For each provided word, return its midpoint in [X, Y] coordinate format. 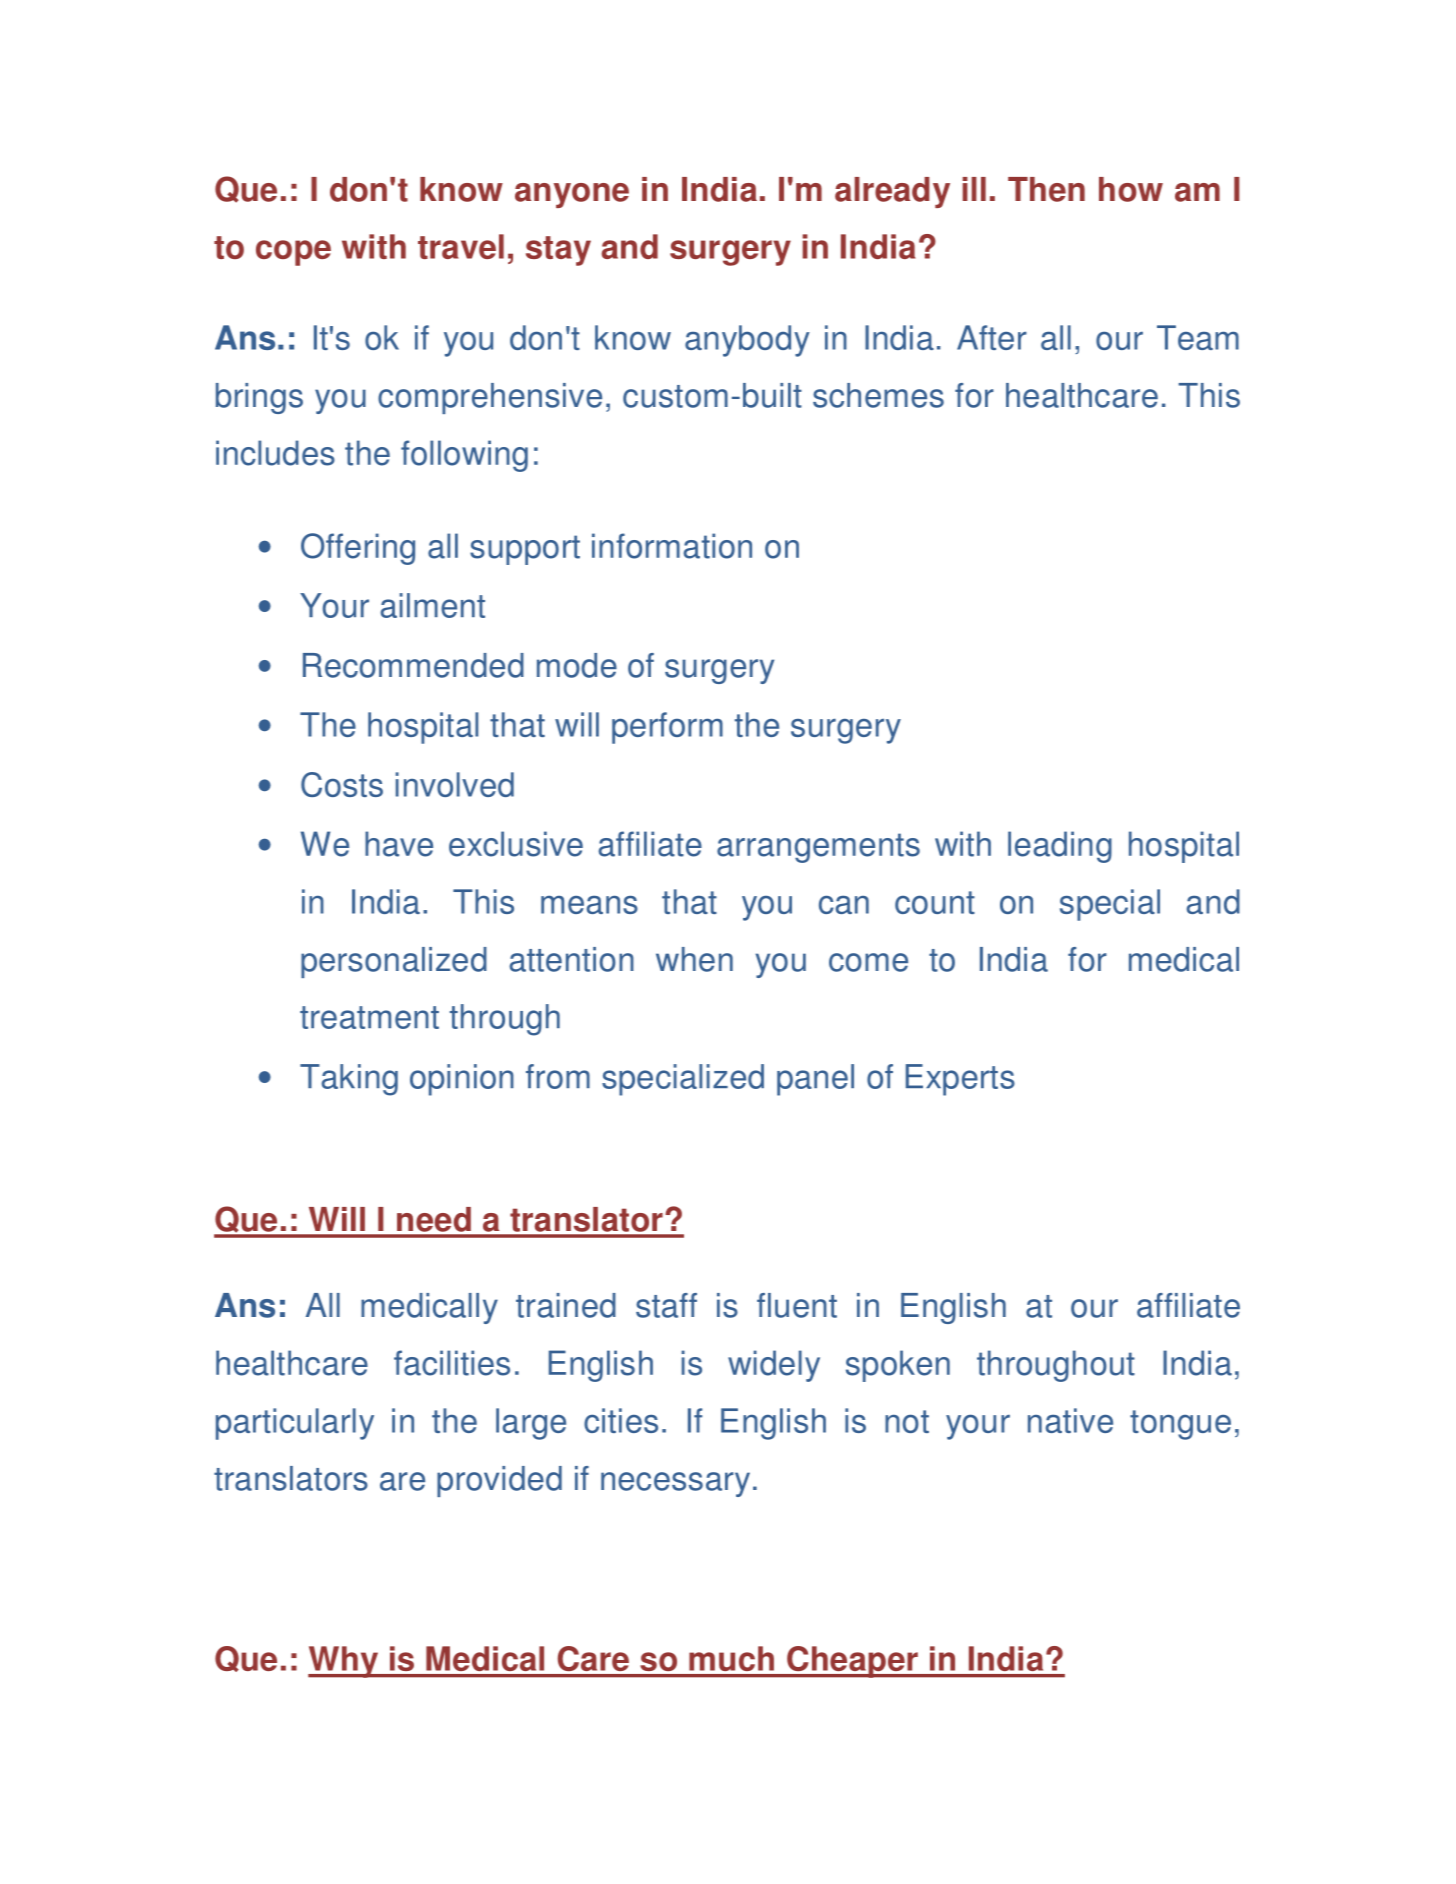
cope [293, 253]
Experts [960, 1080]
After [992, 337]
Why [344, 1662]
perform [667, 728]
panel [815, 1080]
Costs [342, 784]
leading [1060, 847]
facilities [452, 1363]
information [672, 546]
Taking [349, 1080]
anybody [747, 341]
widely [774, 1366]
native [1070, 1420]
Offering [358, 549]
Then [1046, 189]
